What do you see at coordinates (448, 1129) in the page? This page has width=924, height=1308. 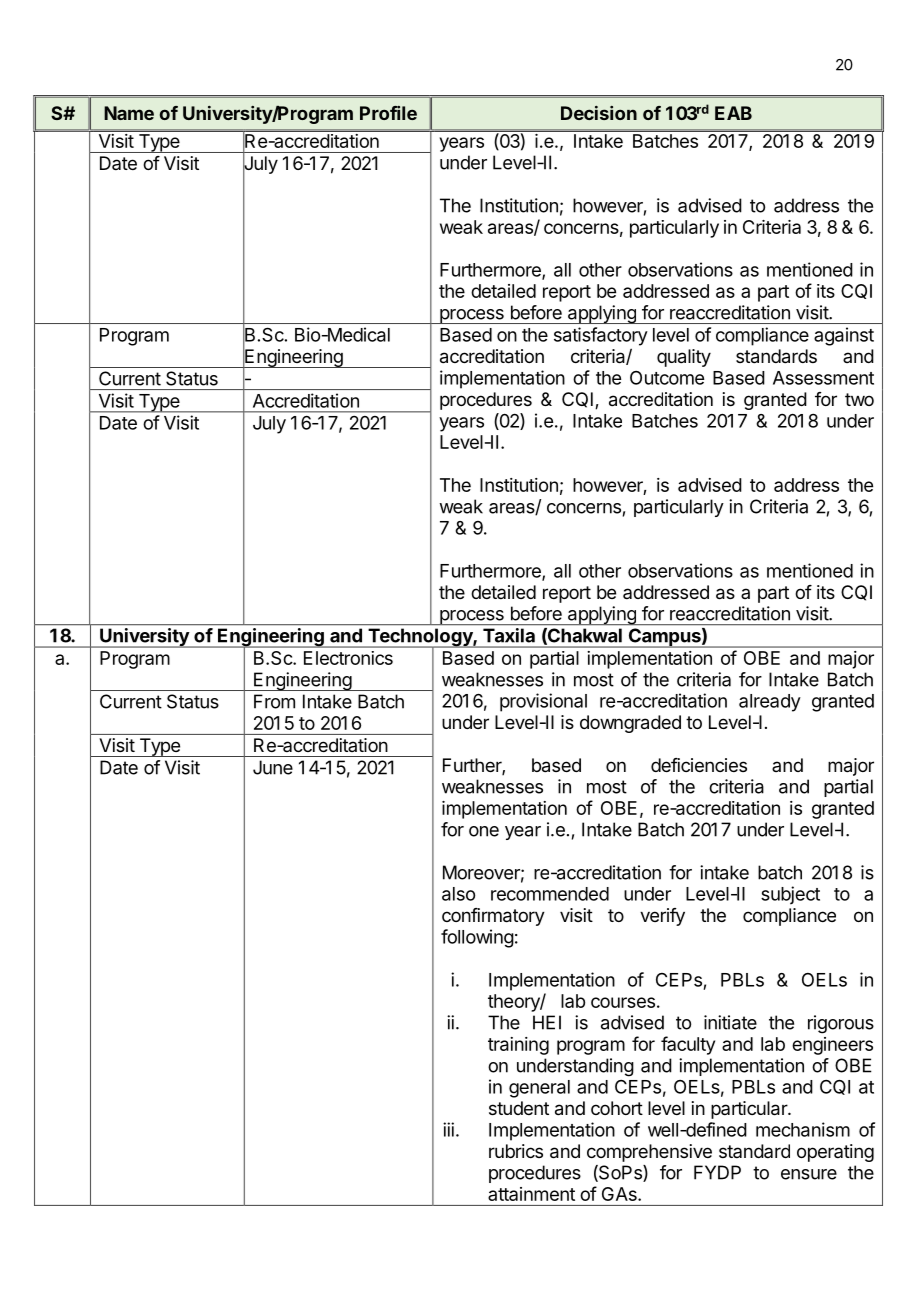 I see `iii` at bounding box center [448, 1129].
